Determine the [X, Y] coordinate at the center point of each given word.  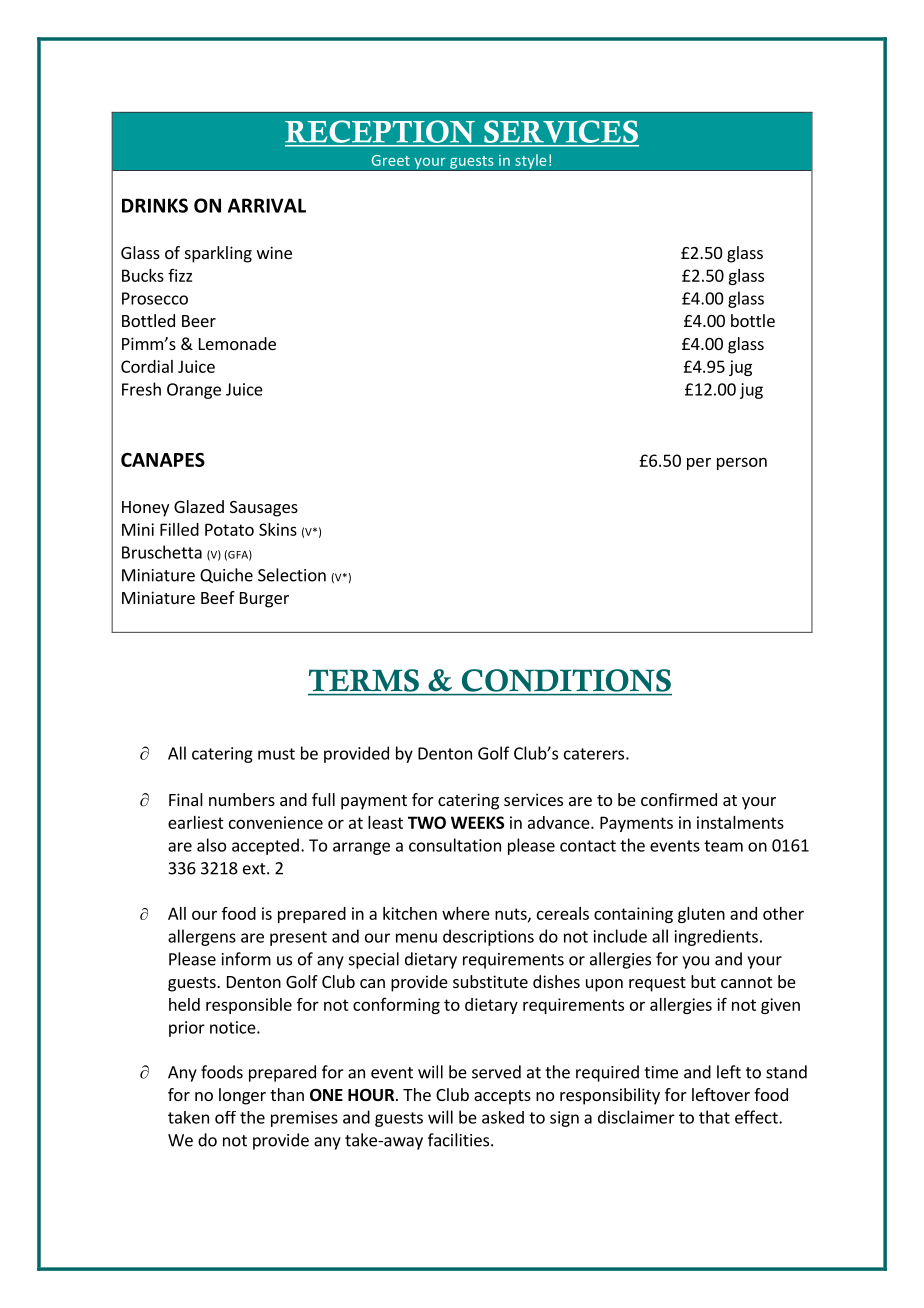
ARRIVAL [267, 205]
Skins [278, 529]
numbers [242, 799]
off [225, 1117]
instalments [740, 822]
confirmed [679, 799]
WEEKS [477, 822]
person [742, 463]
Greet [391, 160]
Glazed [199, 506]
